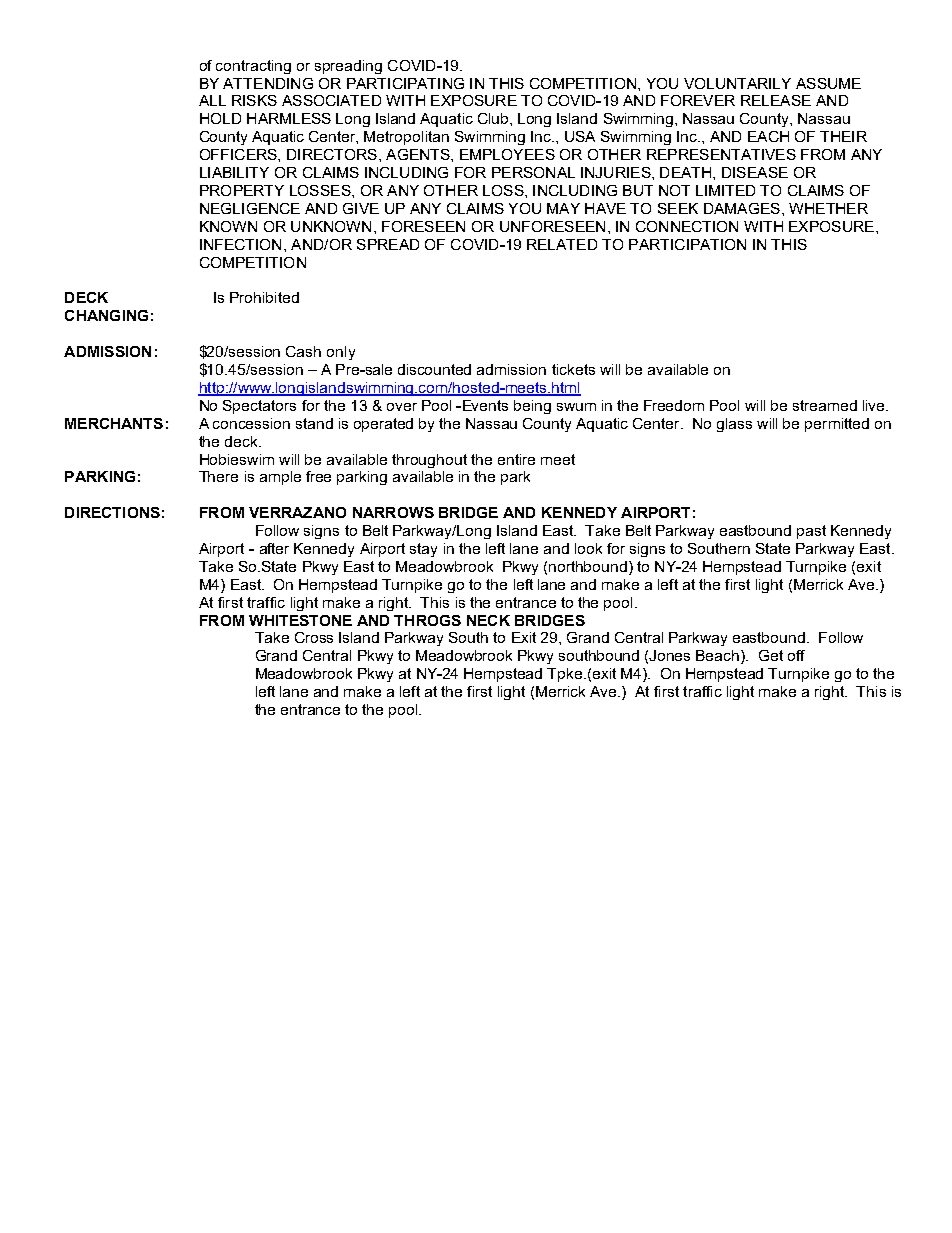 This page has width=952, height=1233. I want to click on Cross, so click(314, 637).
